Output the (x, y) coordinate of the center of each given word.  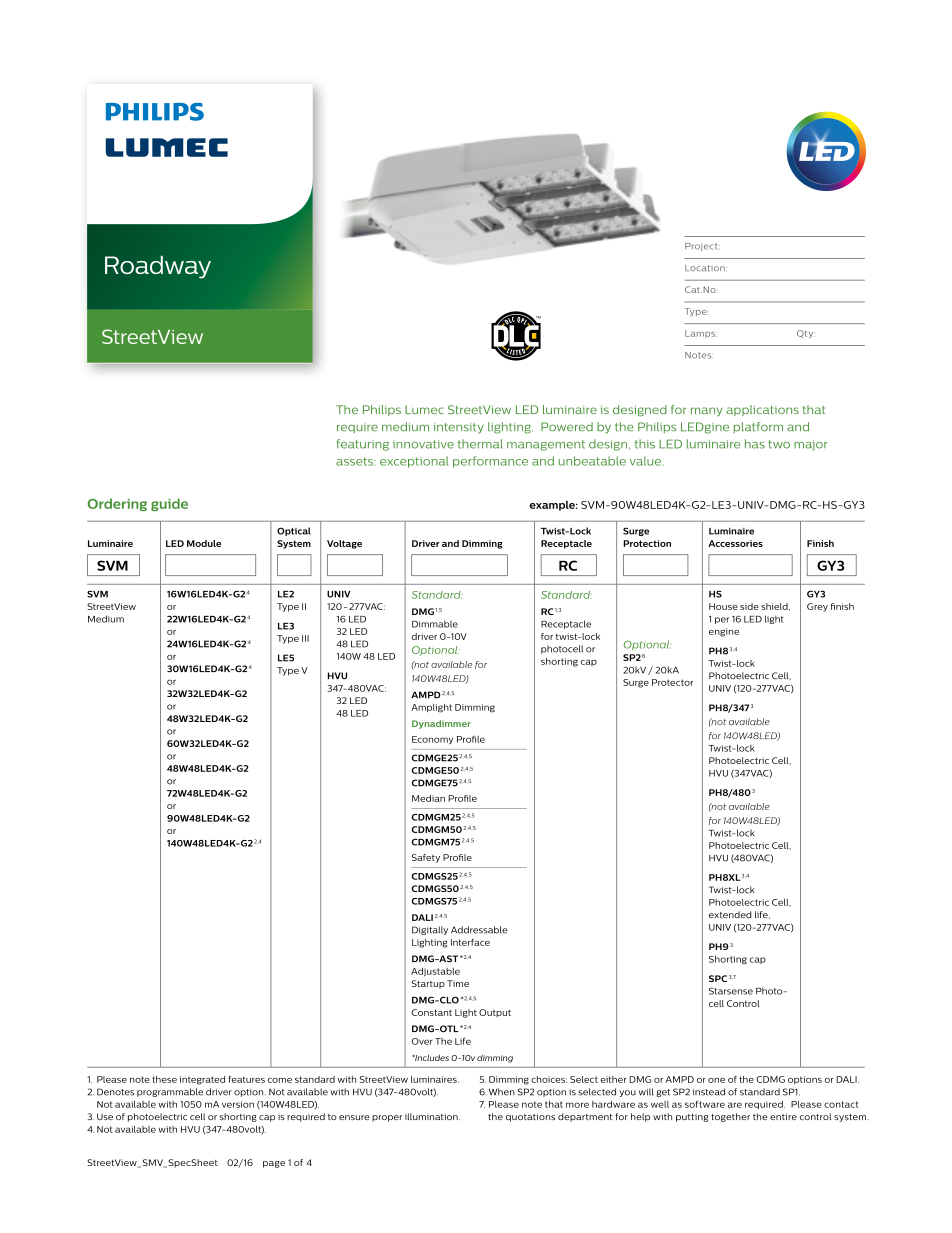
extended (730, 914)
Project (702, 247)
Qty (806, 334)
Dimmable (435, 624)
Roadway (158, 267)
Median (428, 798)
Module (204, 543)
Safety (426, 858)
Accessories (735, 543)
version (238, 1104)
